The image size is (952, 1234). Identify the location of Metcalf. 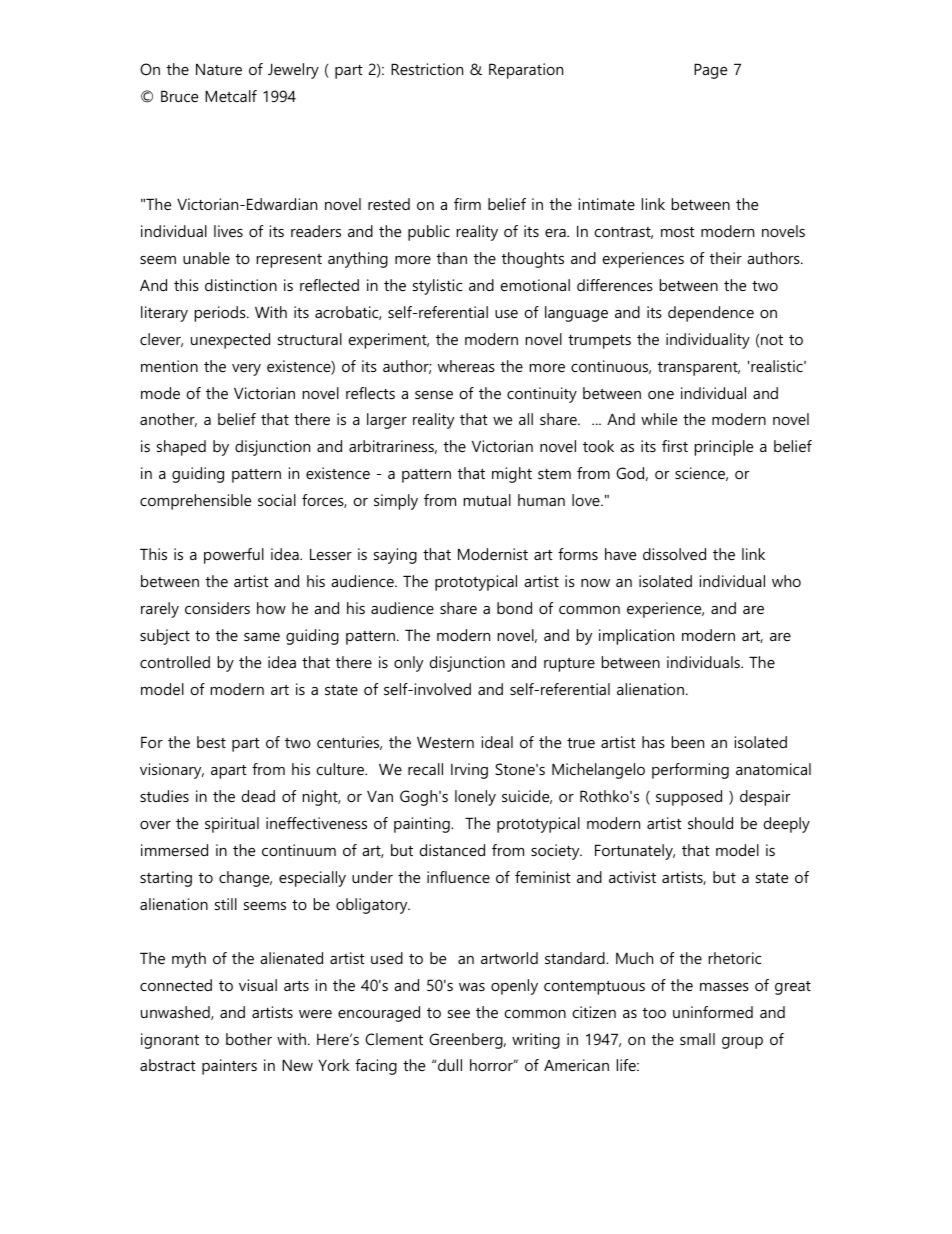
(231, 96).
